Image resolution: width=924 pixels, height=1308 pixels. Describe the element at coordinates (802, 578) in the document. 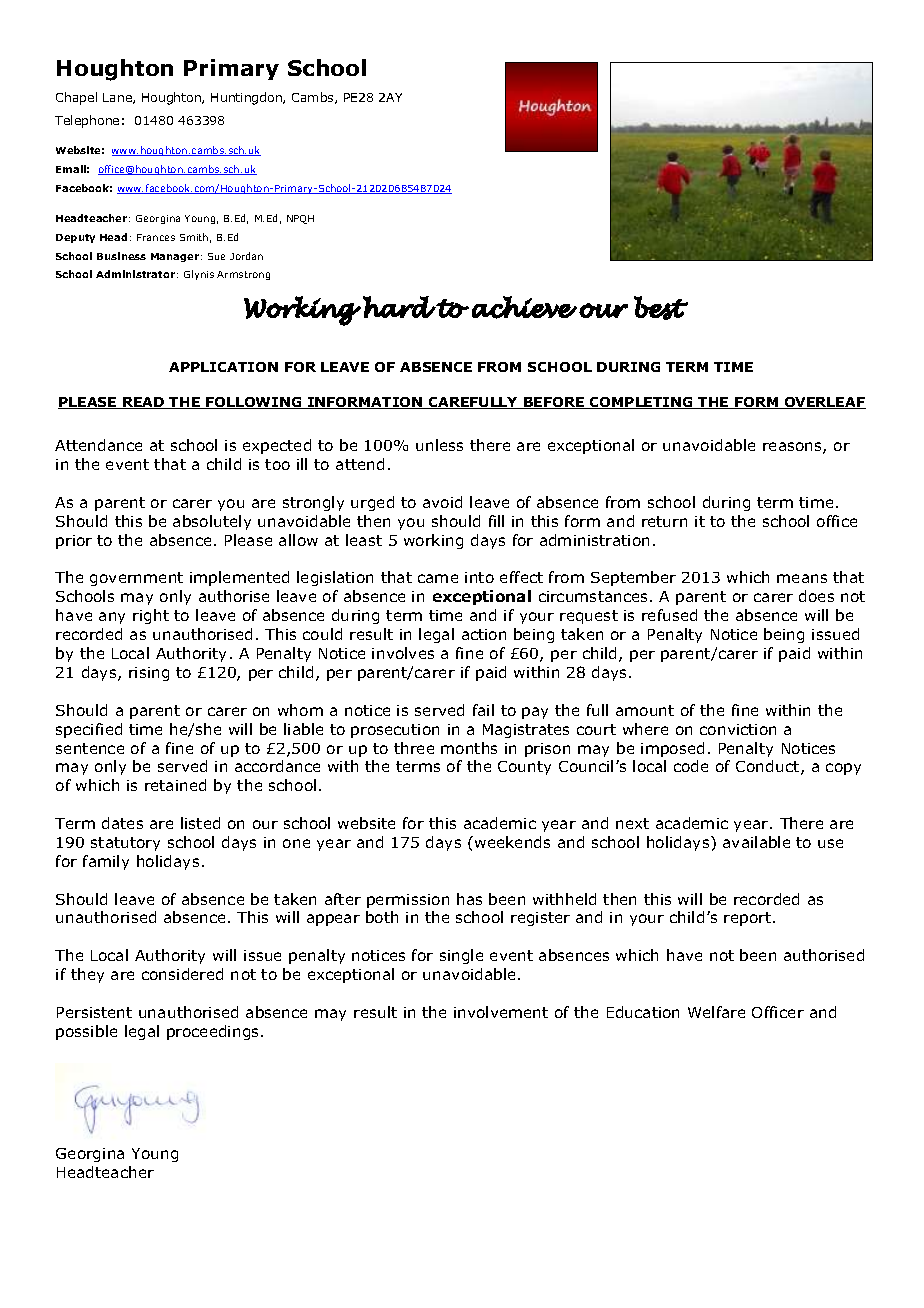

I see `means` at that location.
